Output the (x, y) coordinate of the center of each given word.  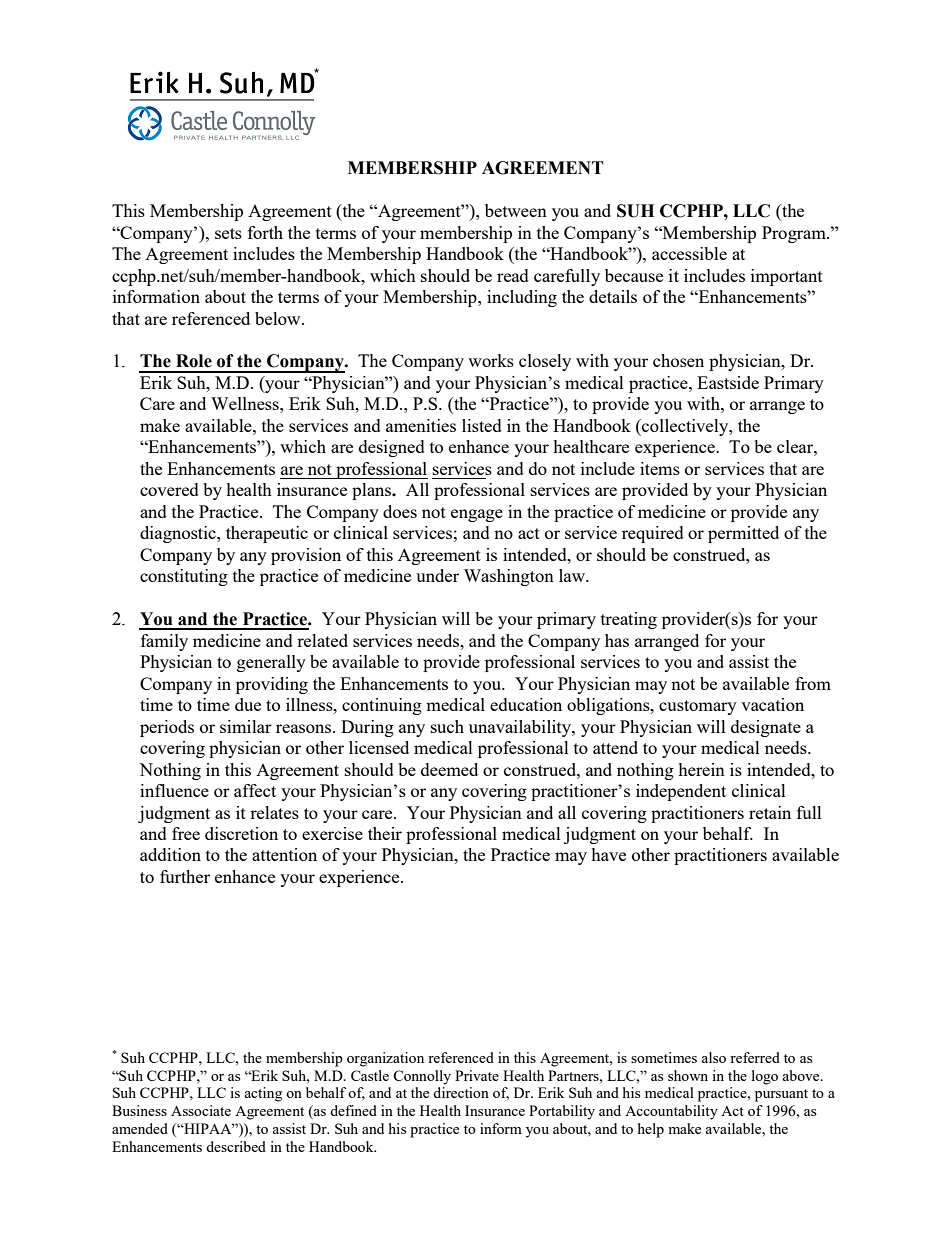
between (516, 210)
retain (770, 812)
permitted (743, 534)
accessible (689, 253)
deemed (449, 769)
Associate (201, 1110)
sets (228, 233)
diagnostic (179, 534)
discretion (241, 833)
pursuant (781, 1095)
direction (461, 1092)
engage (477, 515)
